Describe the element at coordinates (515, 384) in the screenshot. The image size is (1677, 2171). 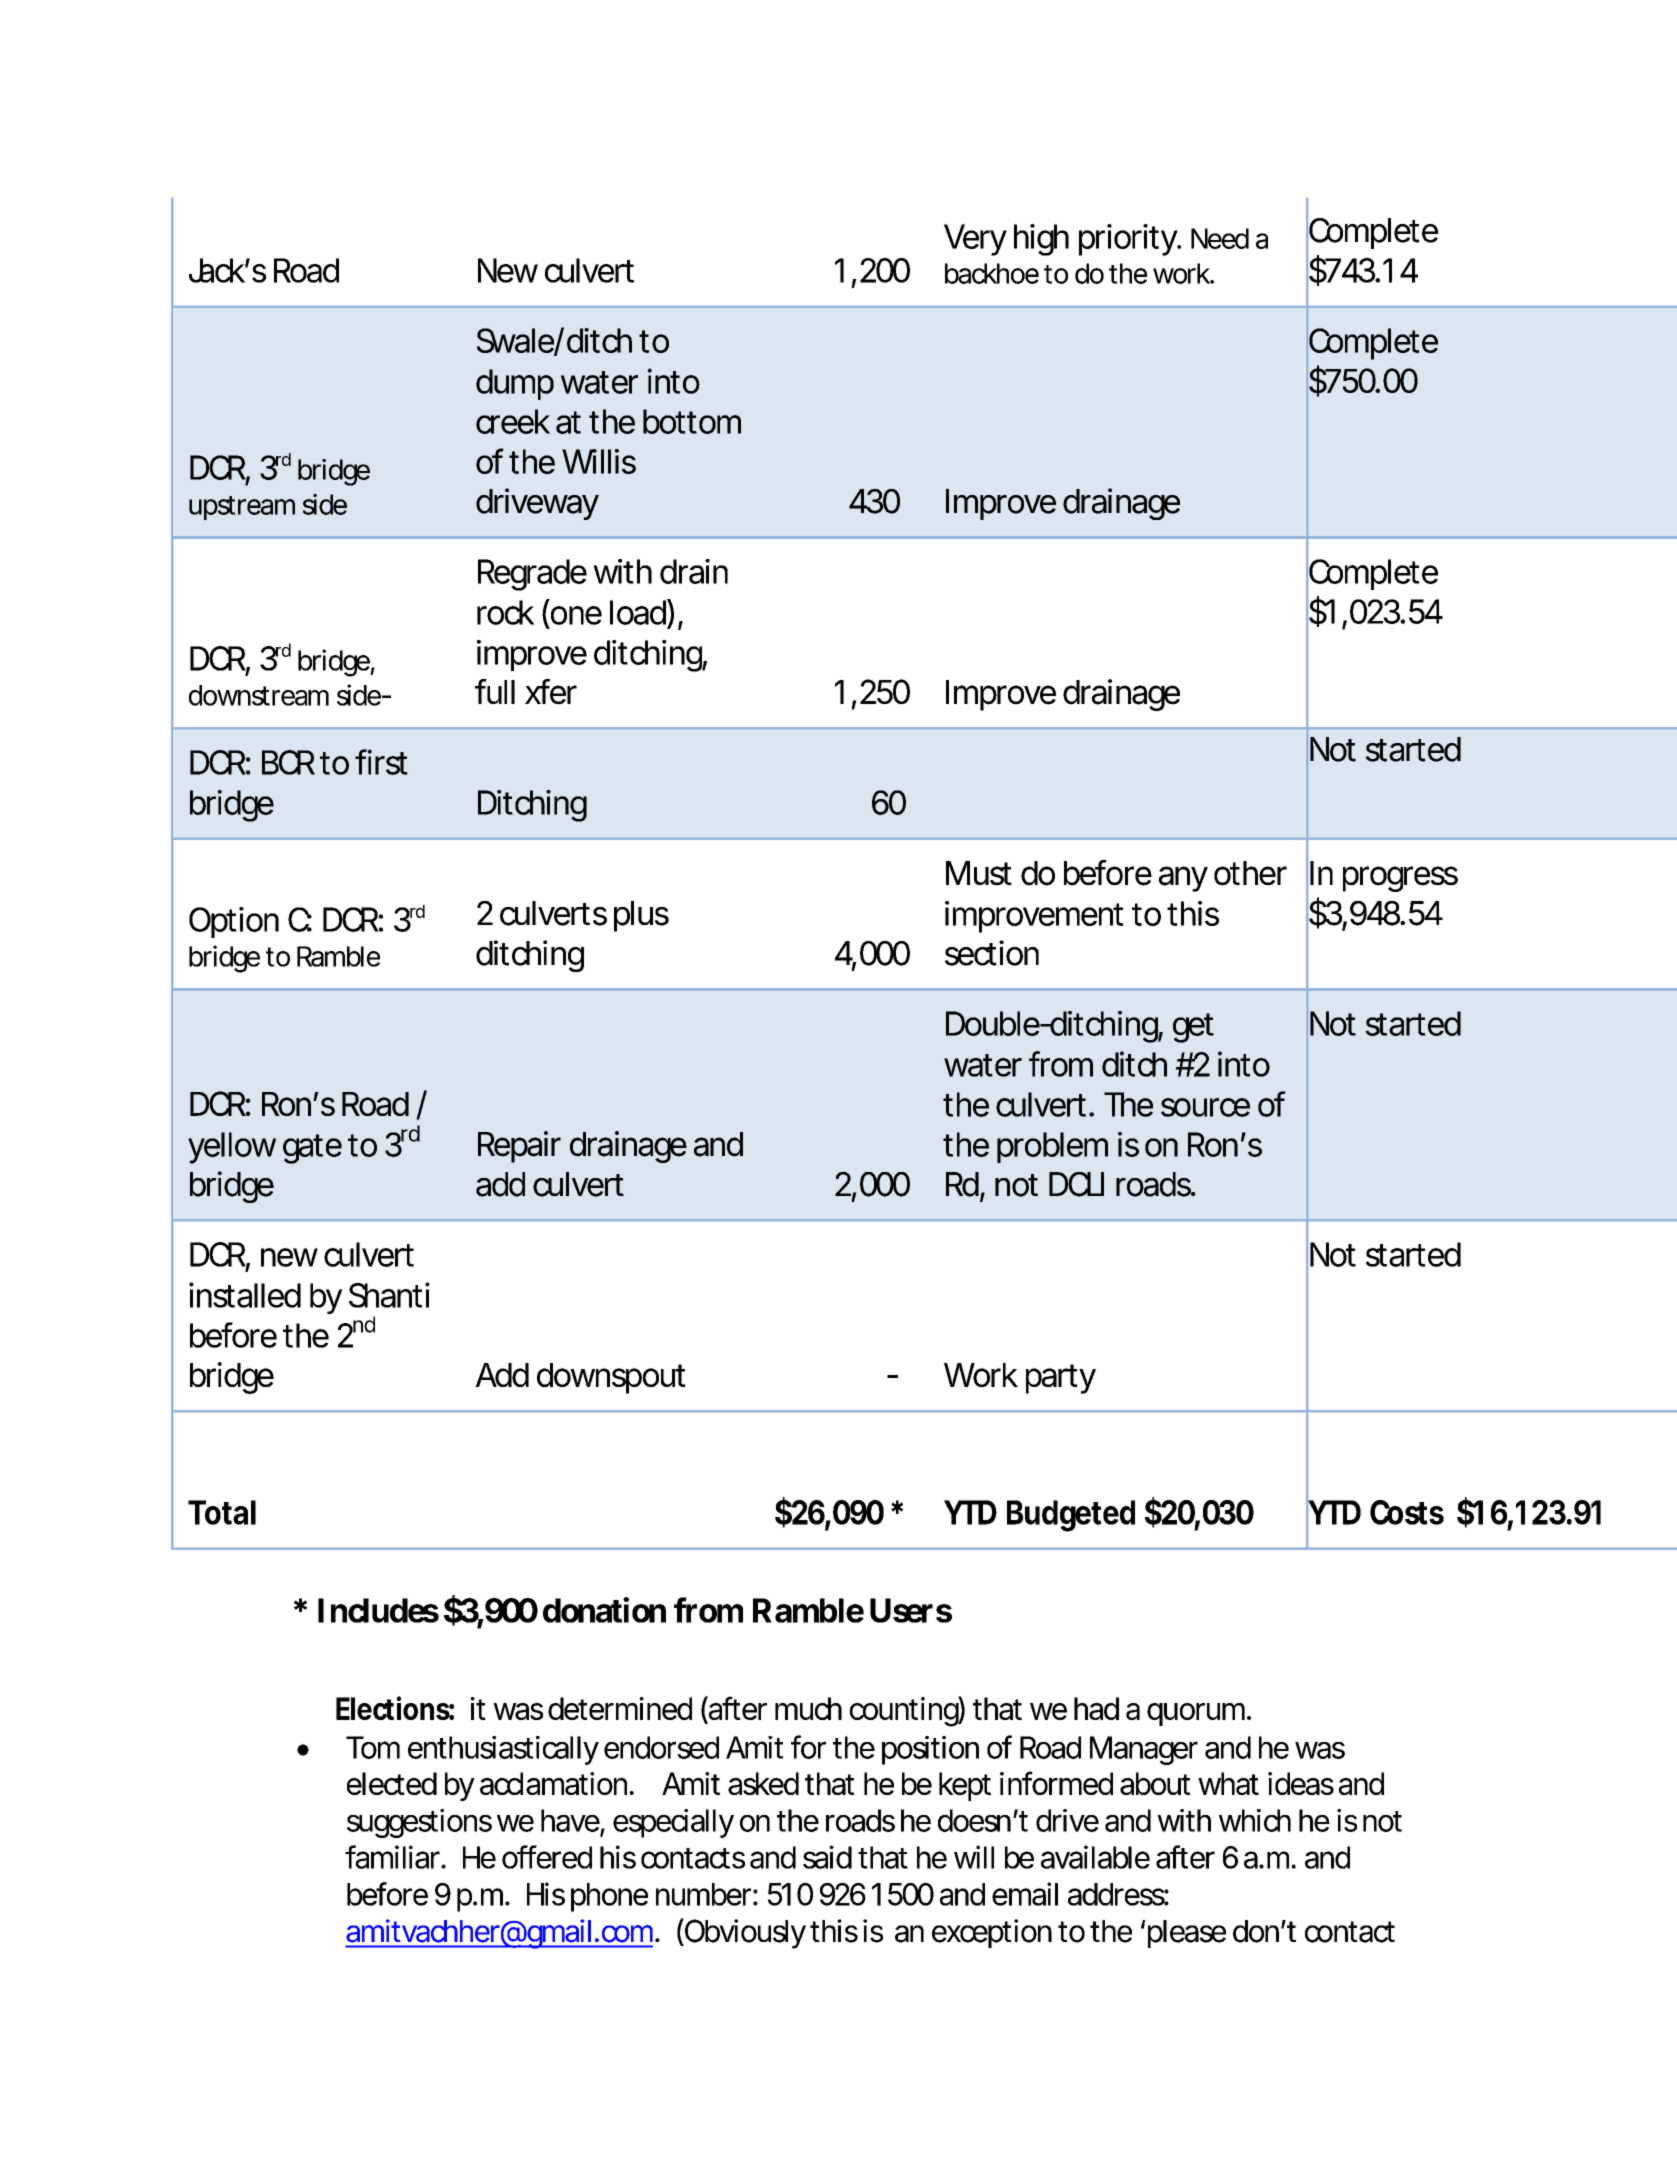
I see `dump` at that location.
